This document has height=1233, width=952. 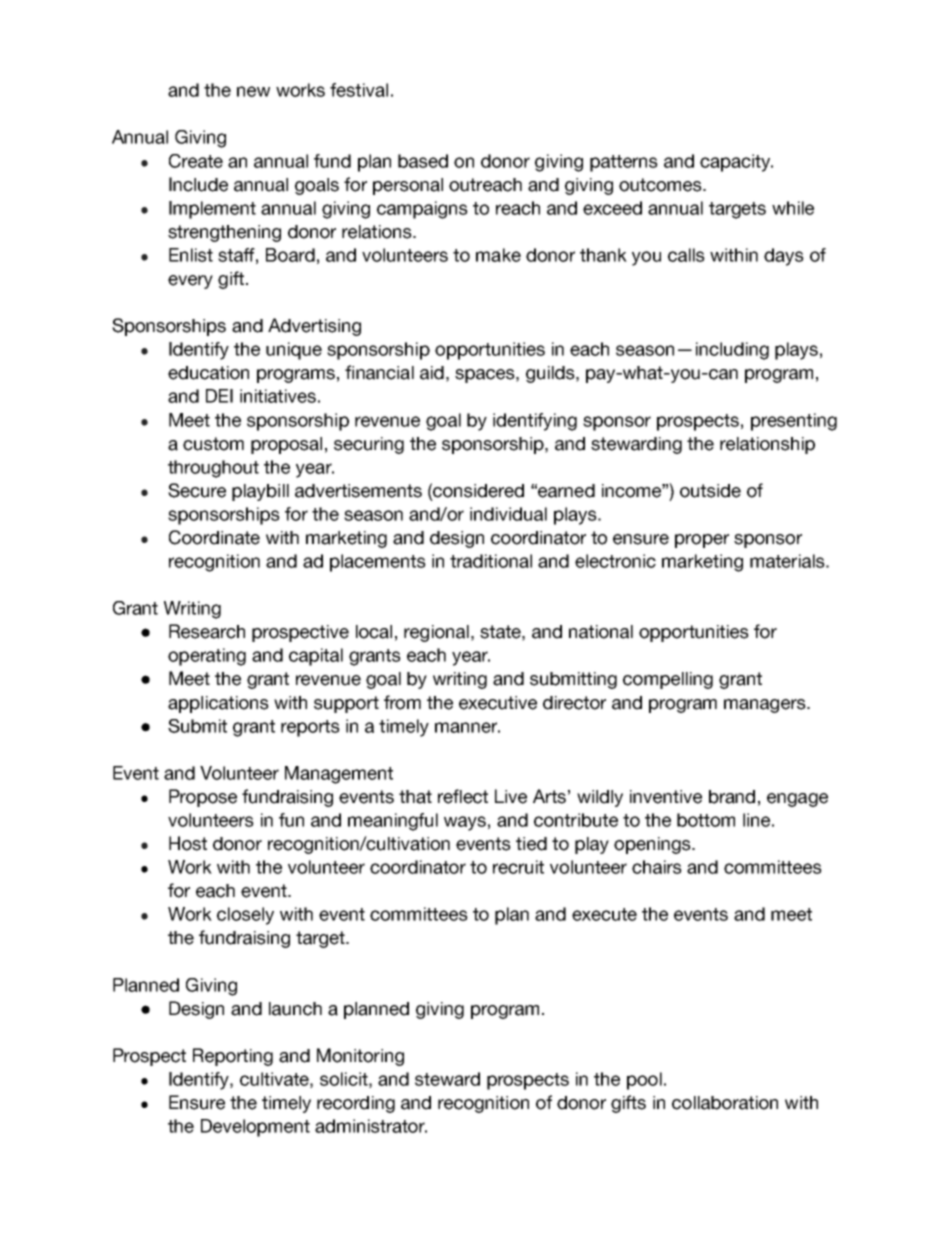 What do you see at coordinates (255, 1128) in the document?
I see `Development` at bounding box center [255, 1128].
